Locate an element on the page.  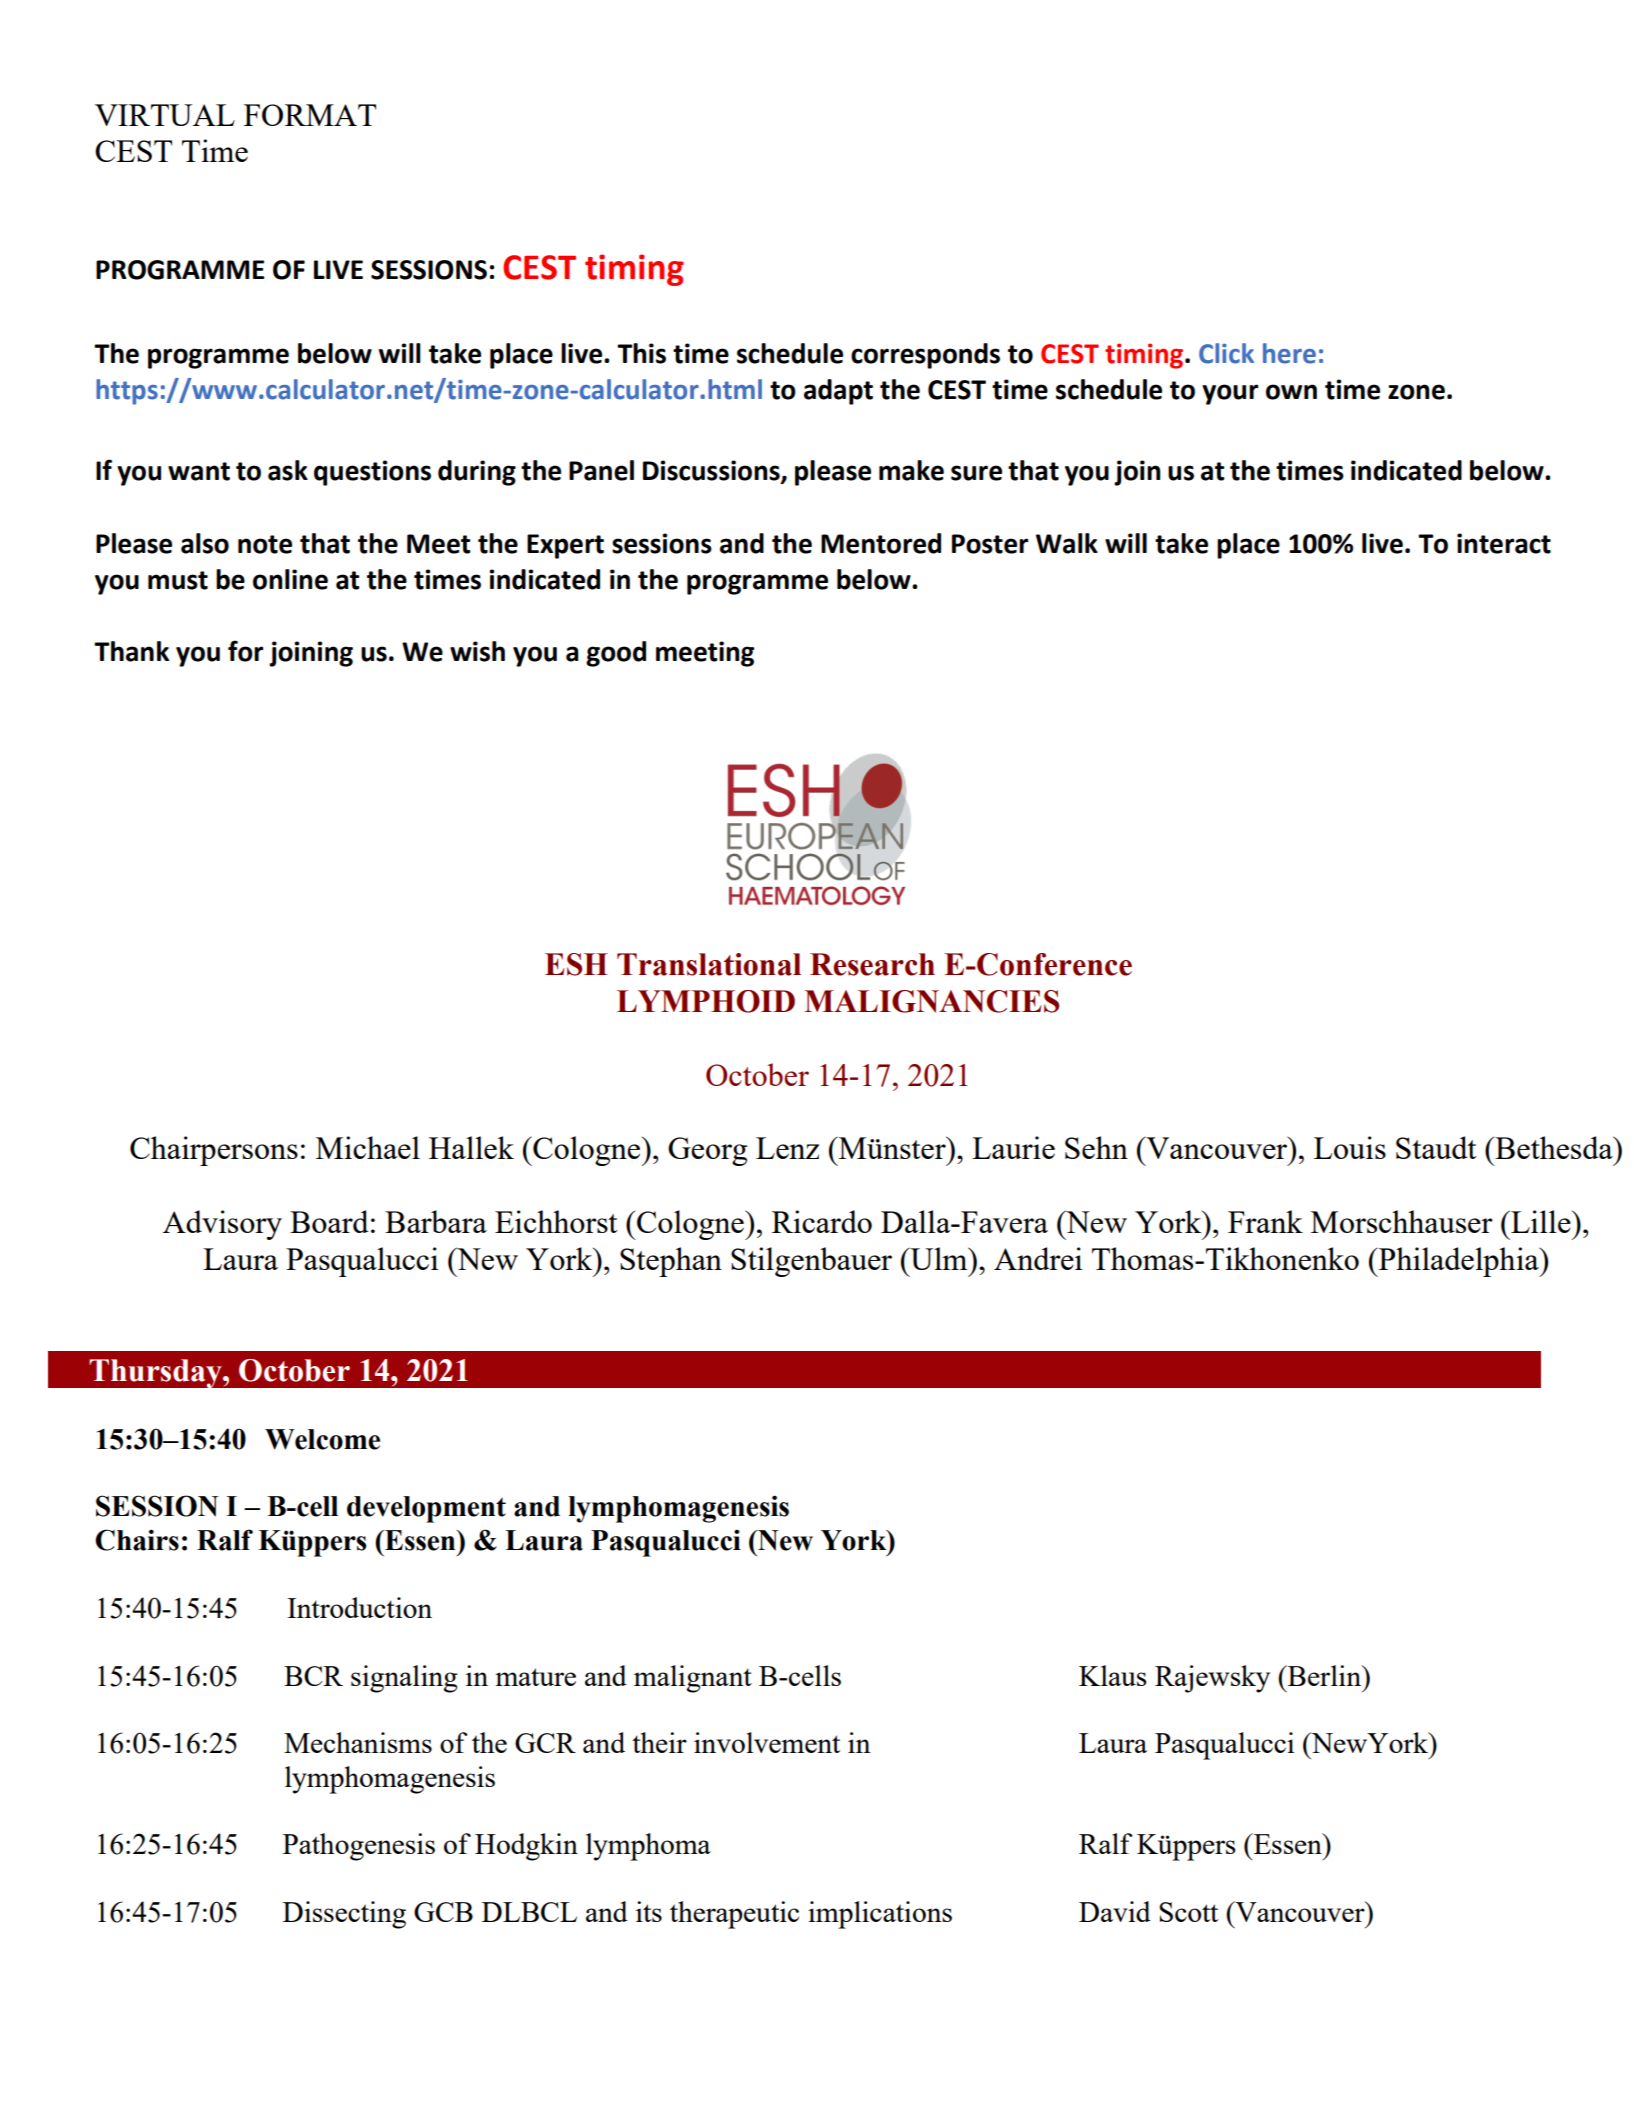
here is located at coordinates (1289, 353).
